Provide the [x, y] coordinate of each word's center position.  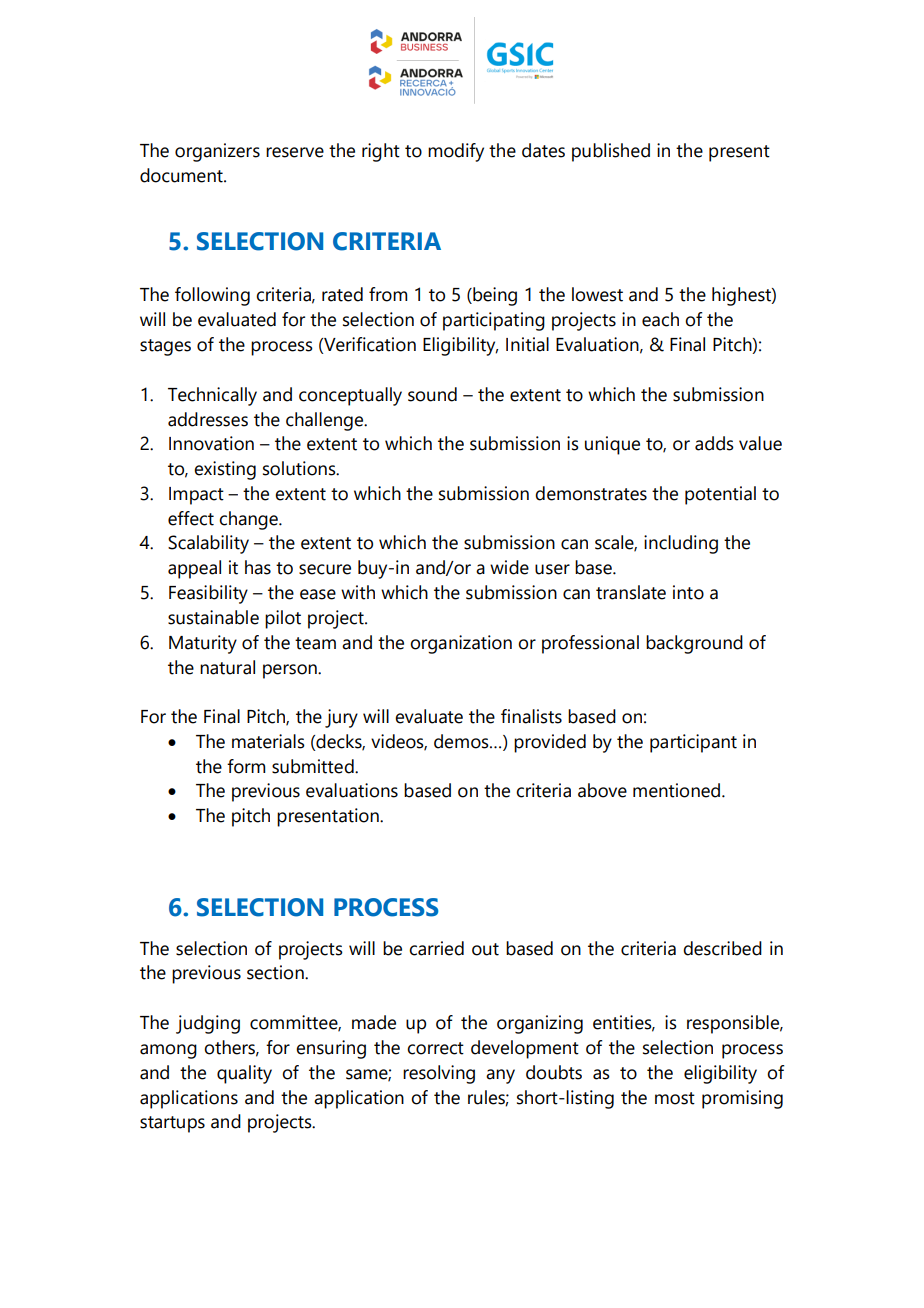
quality [244, 1074]
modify [456, 152]
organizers [217, 152]
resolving [439, 1074]
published [611, 152]
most [675, 1098]
